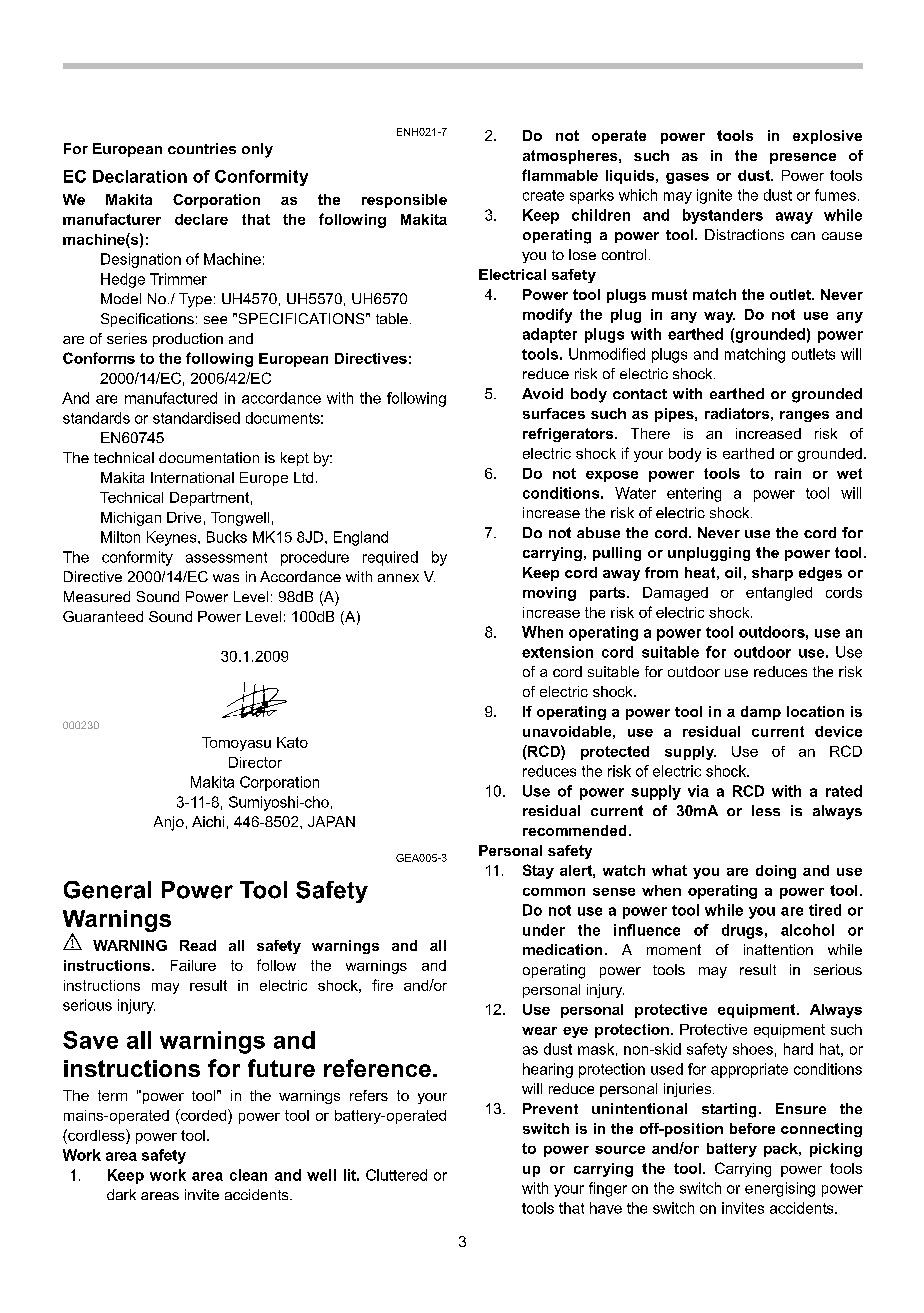 Image resolution: width=924 pixels, height=1313 pixels. What do you see at coordinates (803, 158) in the screenshot?
I see `presence` at bounding box center [803, 158].
